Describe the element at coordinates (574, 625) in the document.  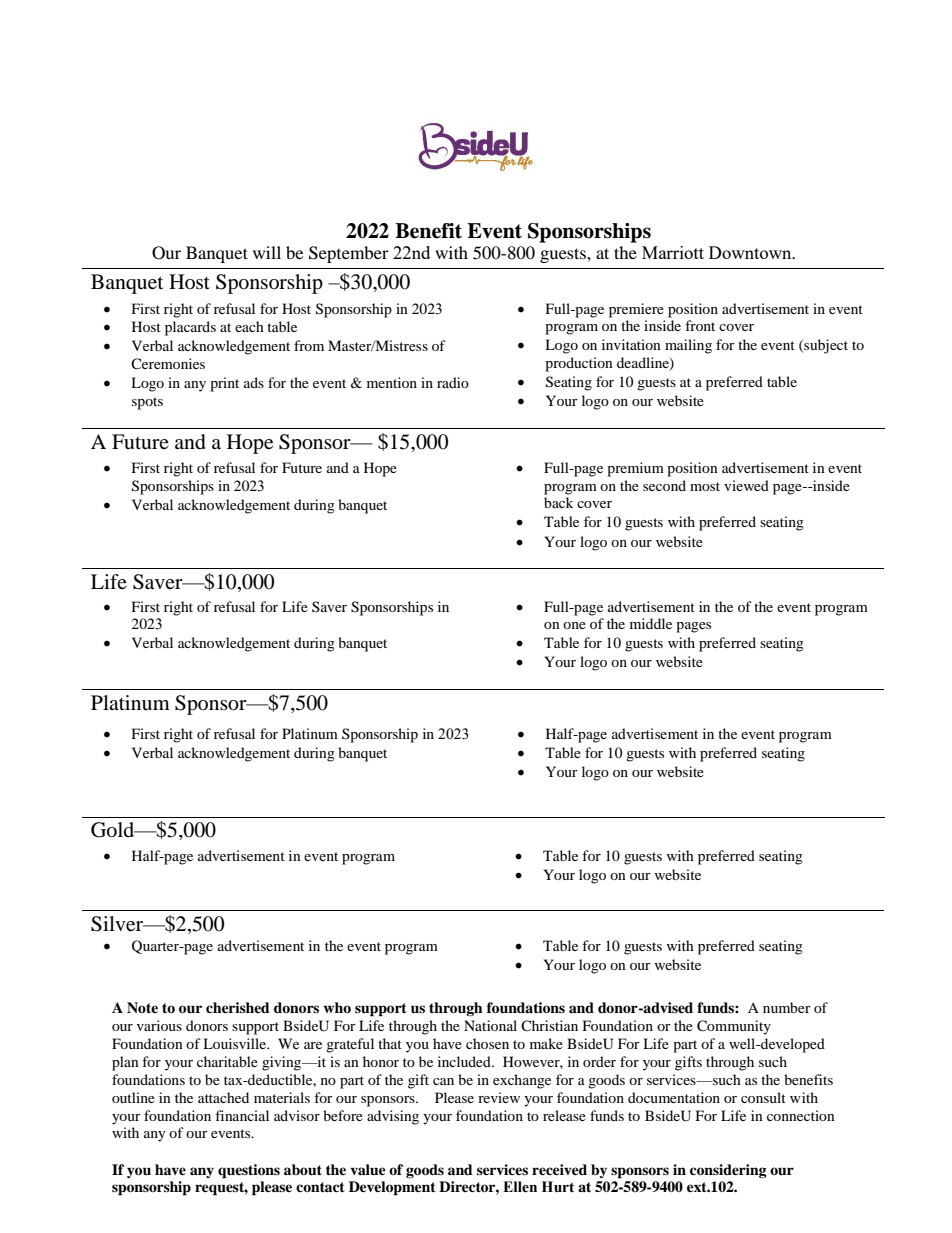
I see `one` at that location.
